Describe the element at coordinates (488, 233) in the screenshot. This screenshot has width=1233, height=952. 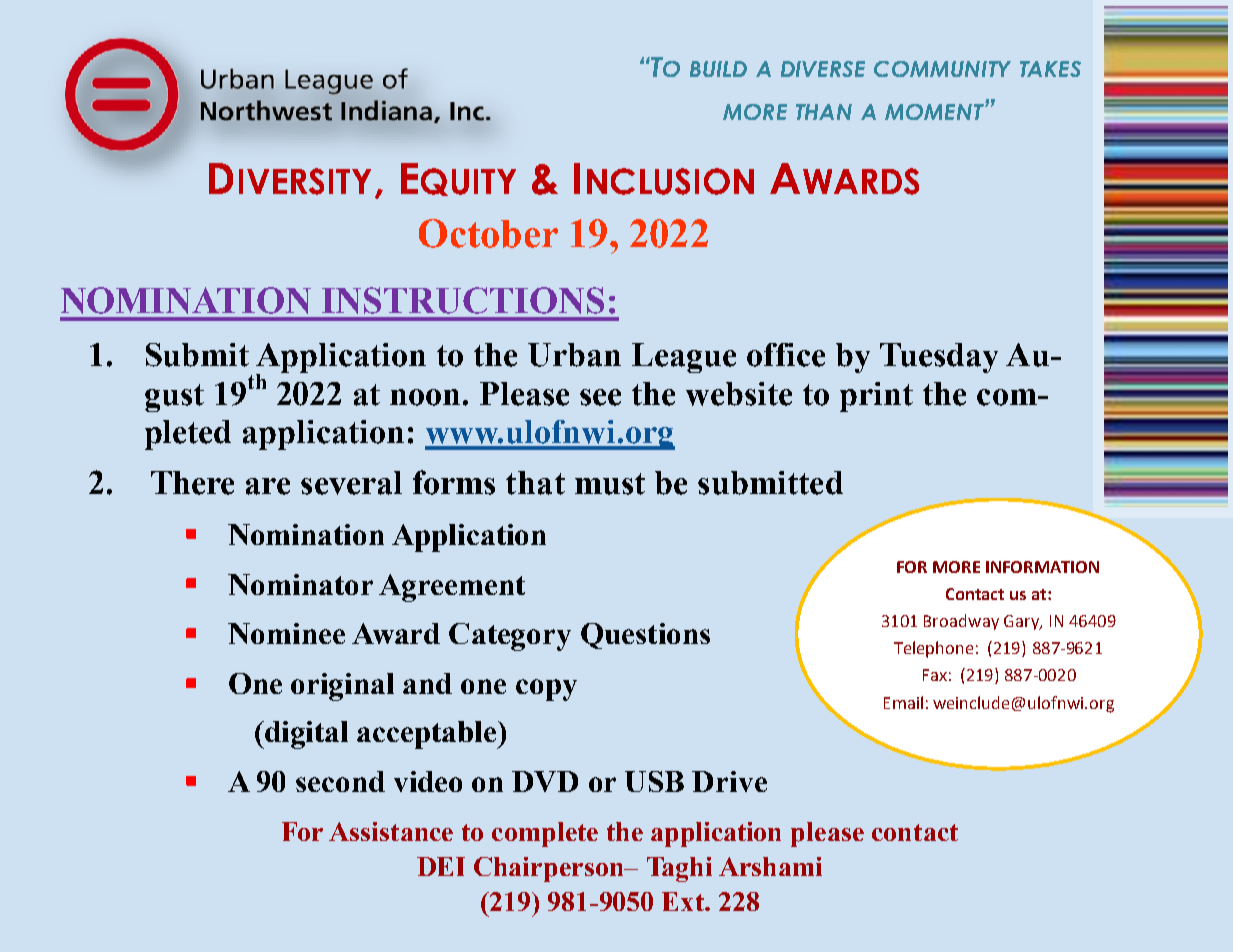
I see `October` at that location.
